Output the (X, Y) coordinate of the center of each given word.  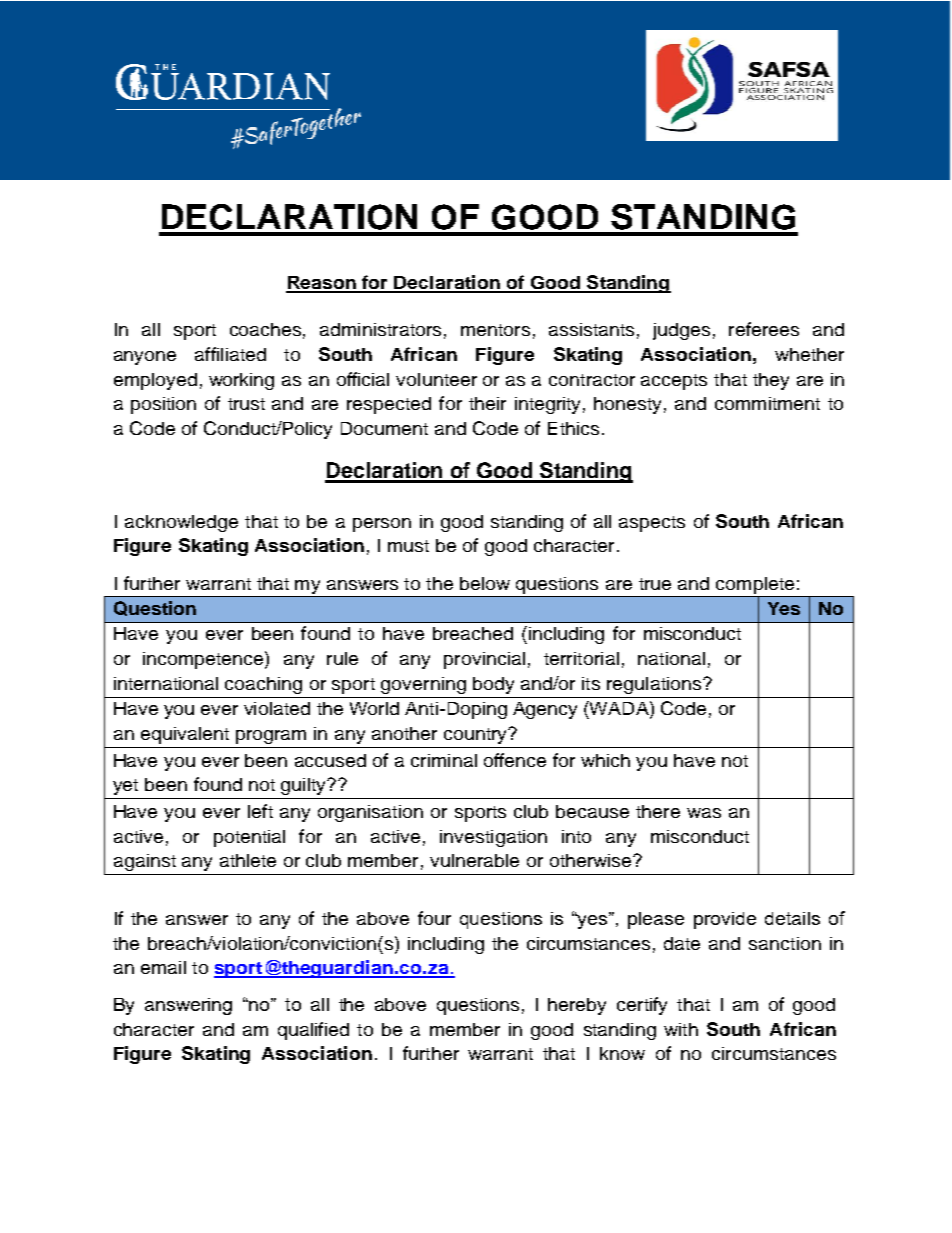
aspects (652, 524)
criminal (444, 760)
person (382, 525)
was (704, 813)
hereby (577, 1006)
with (681, 1029)
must (408, 546)
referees (764, 329)
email (163, 967)
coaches (265, 329)
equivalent (185, 735)
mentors (495, 330)
